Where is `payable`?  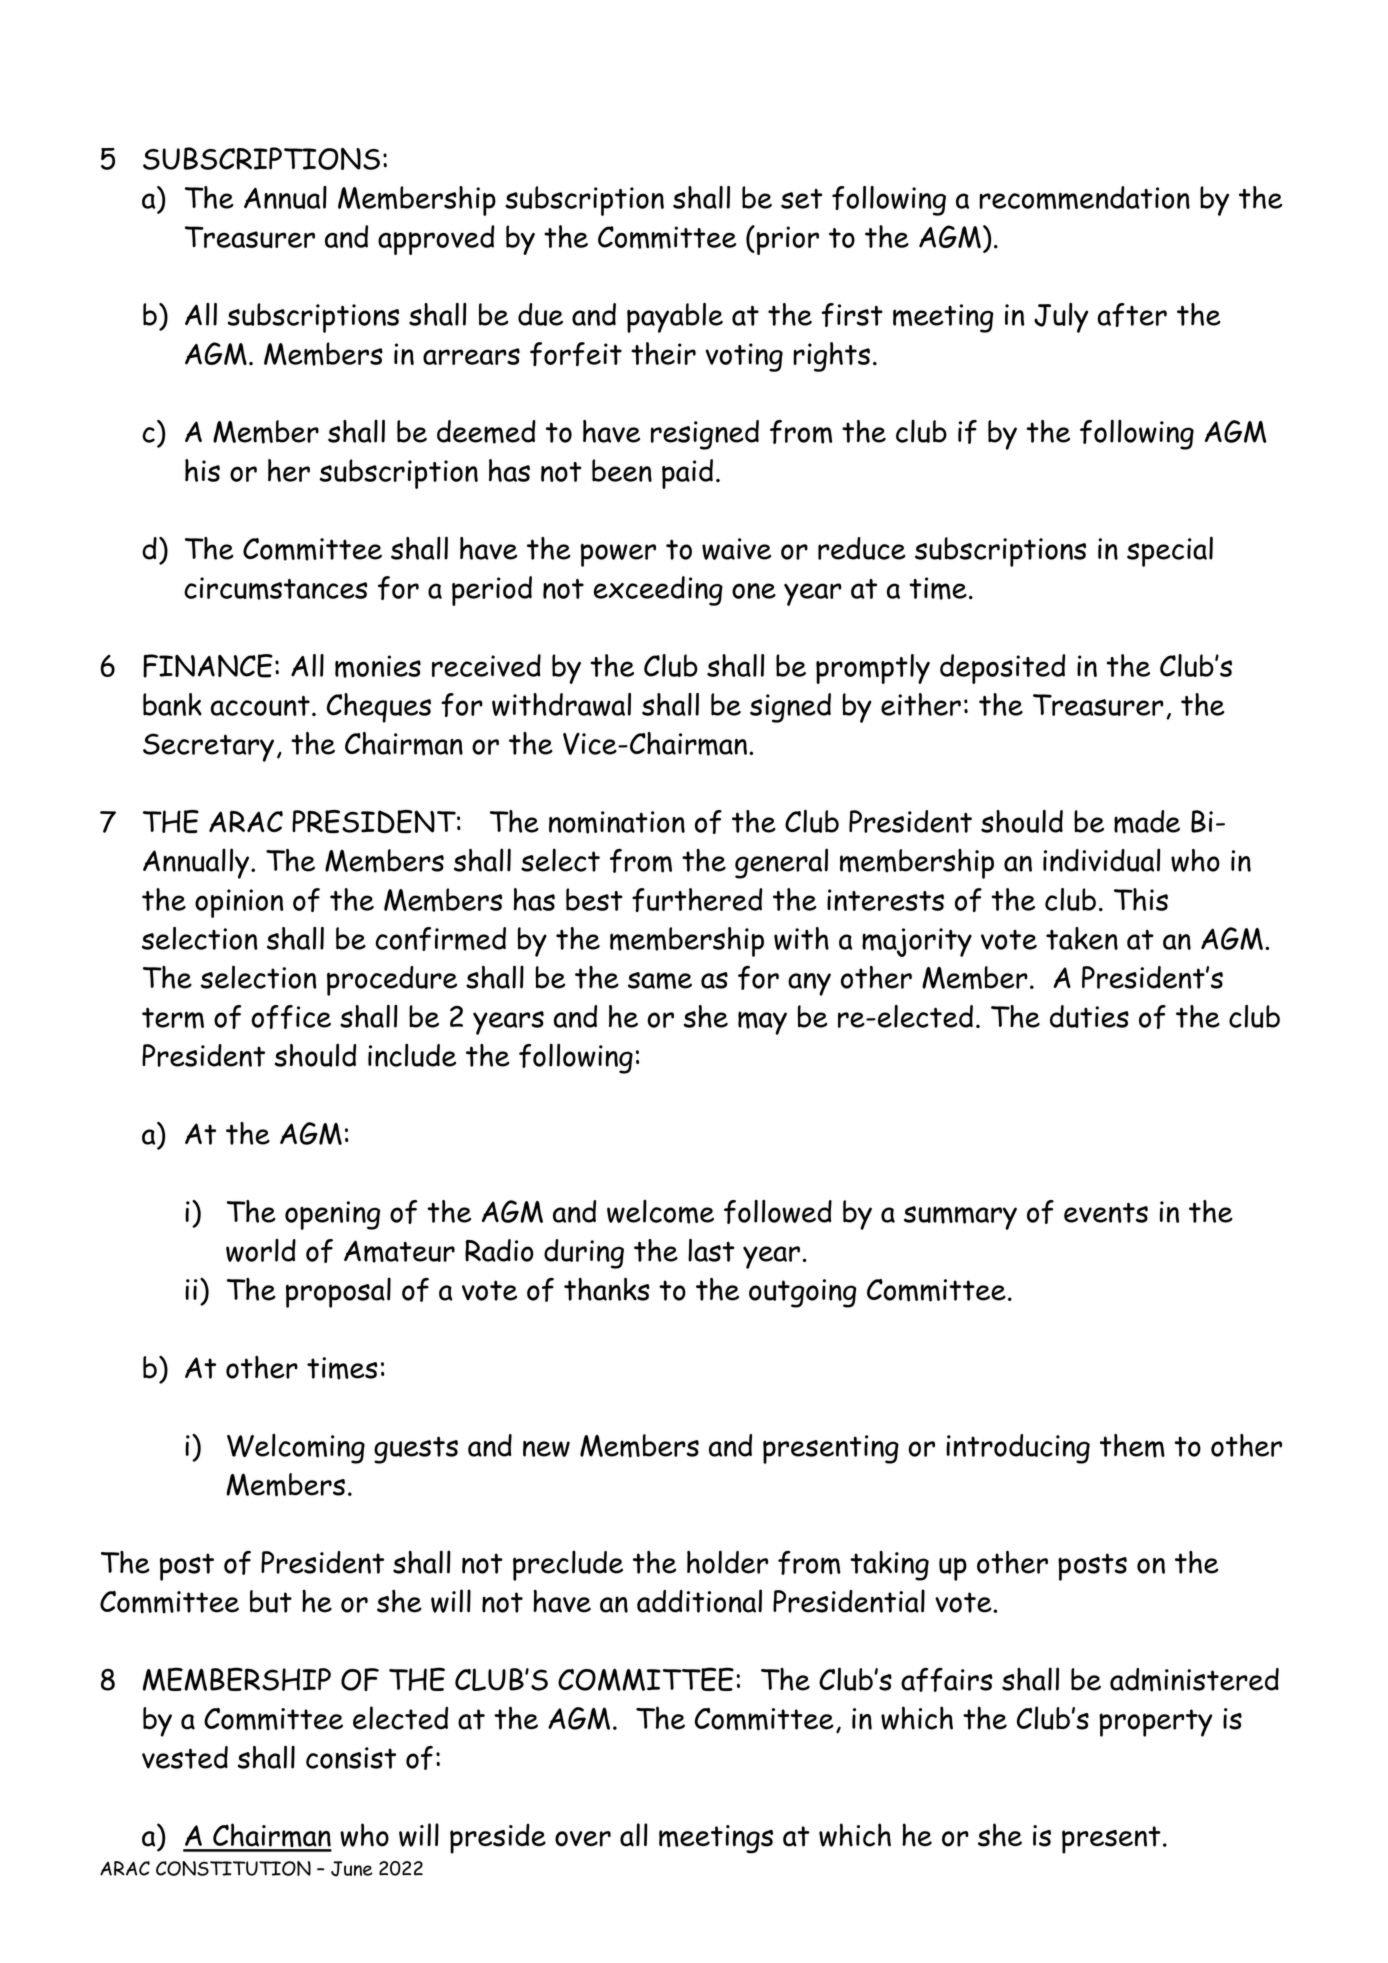
payable is located at coordinates (675, 318).
